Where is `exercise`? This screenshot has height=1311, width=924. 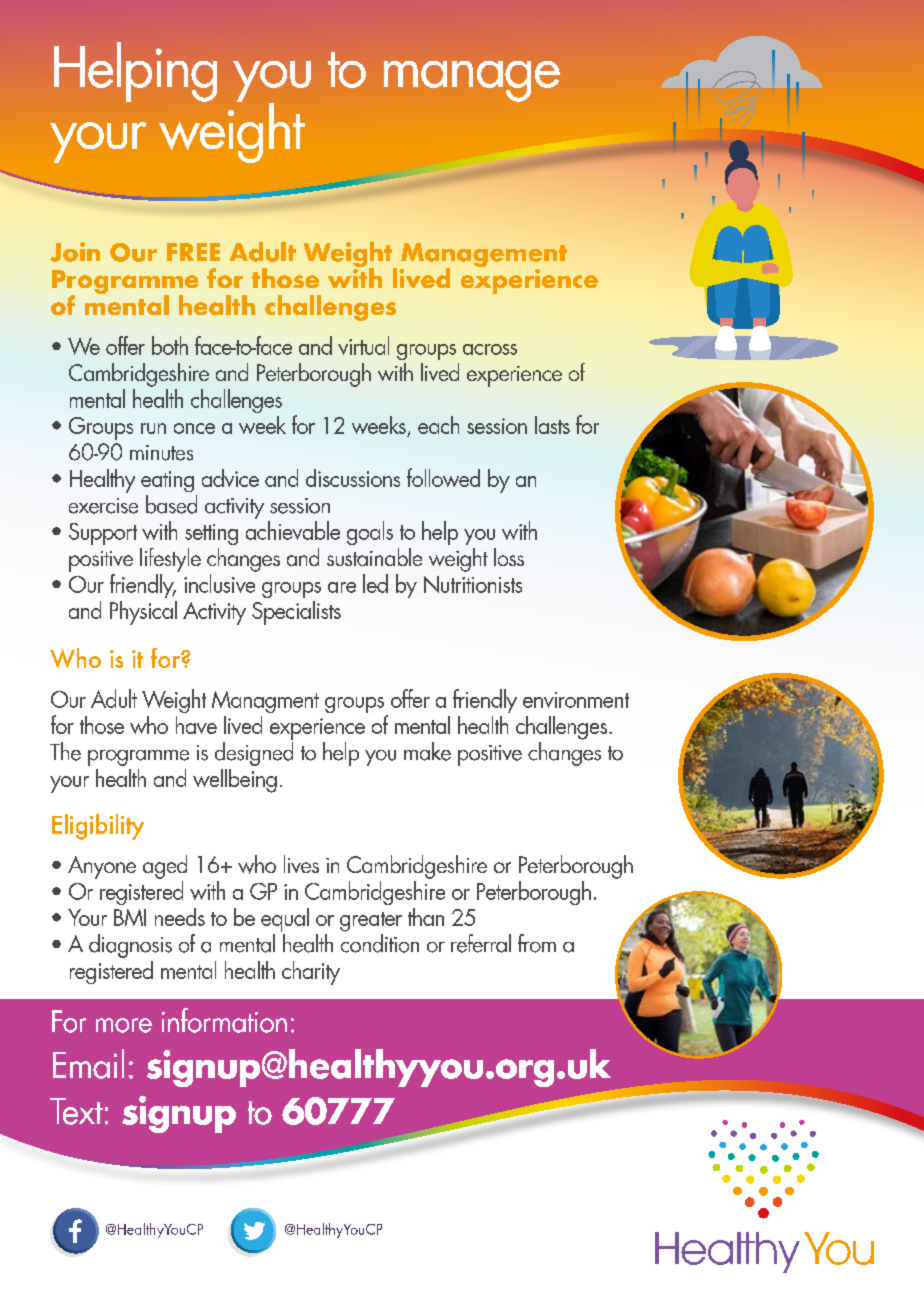
exercise is located at coordinates (103, 506).
